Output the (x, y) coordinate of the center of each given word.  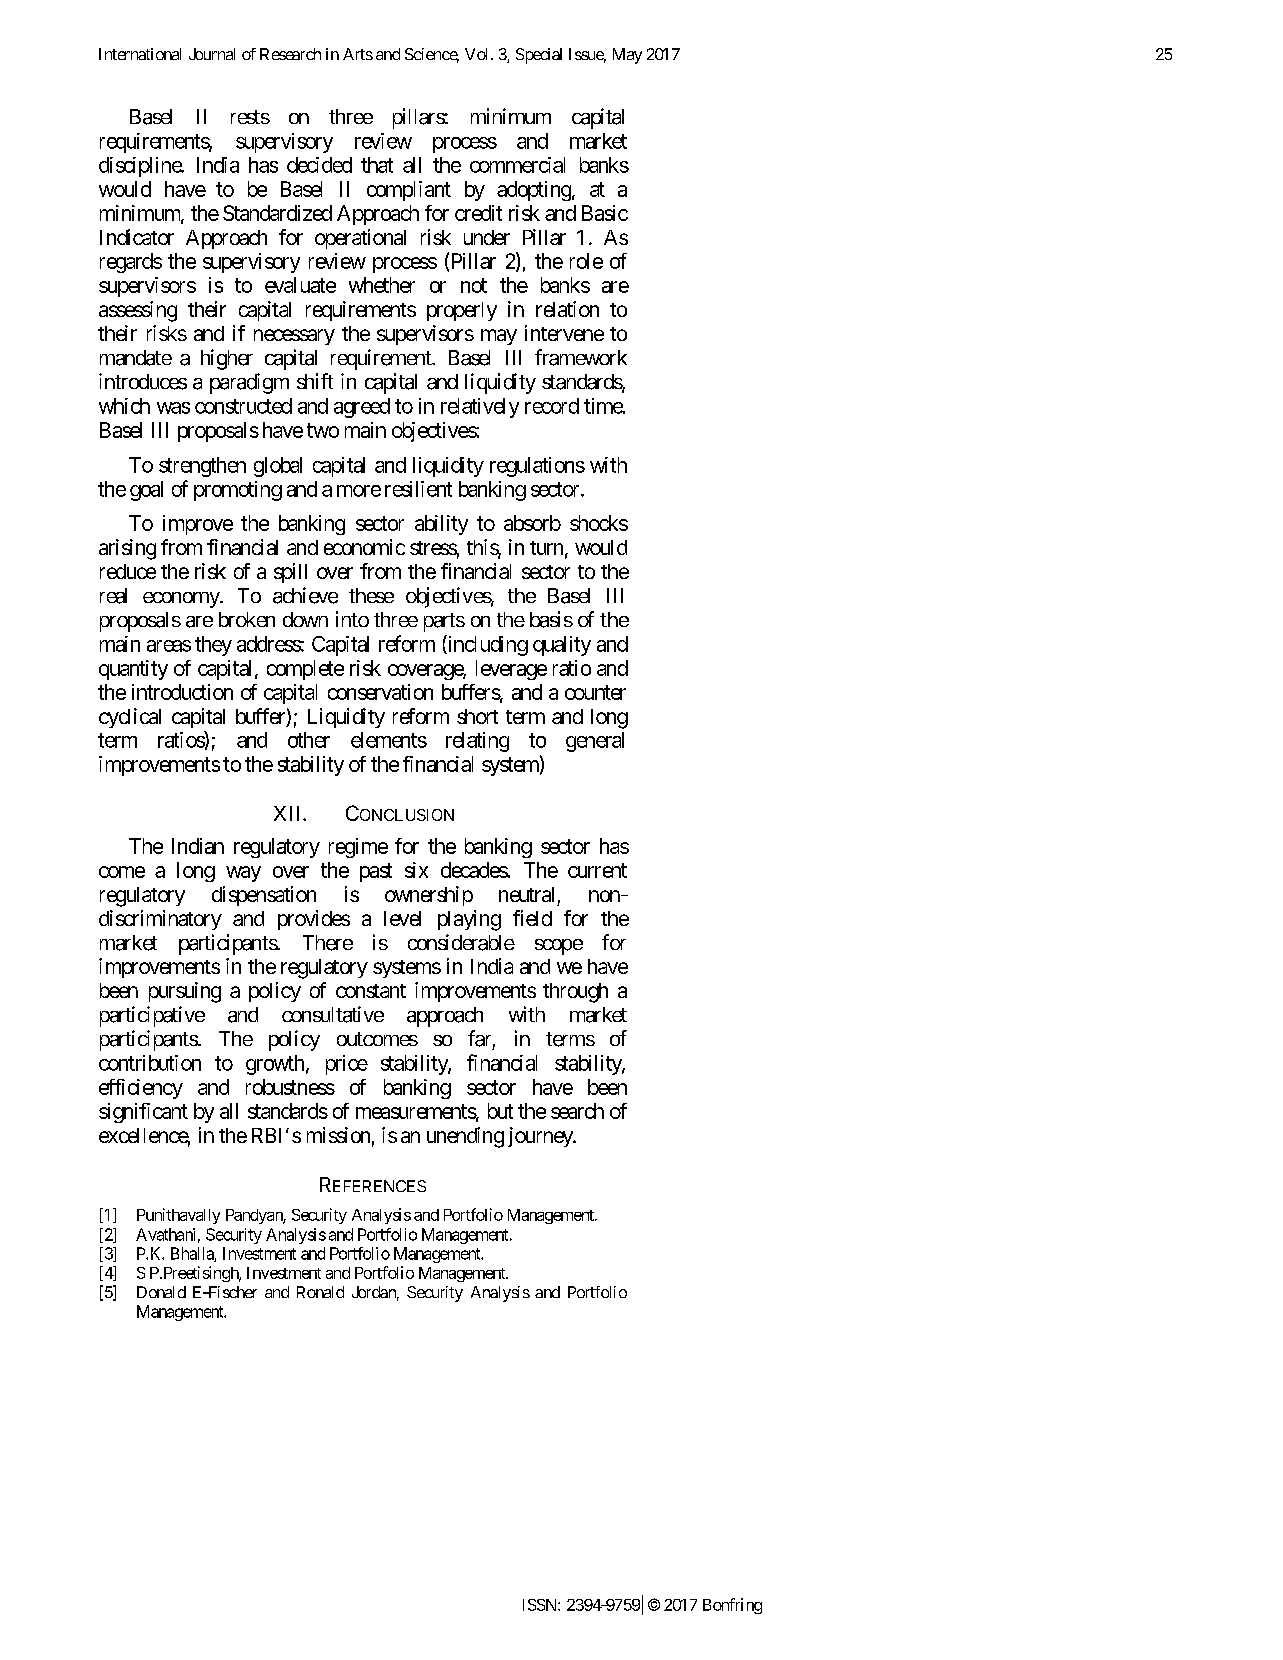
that (377, 165)
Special (539, 56)
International (140, 54)
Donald (161, 1292)
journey (541, 1137)
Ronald (320, 1292)
